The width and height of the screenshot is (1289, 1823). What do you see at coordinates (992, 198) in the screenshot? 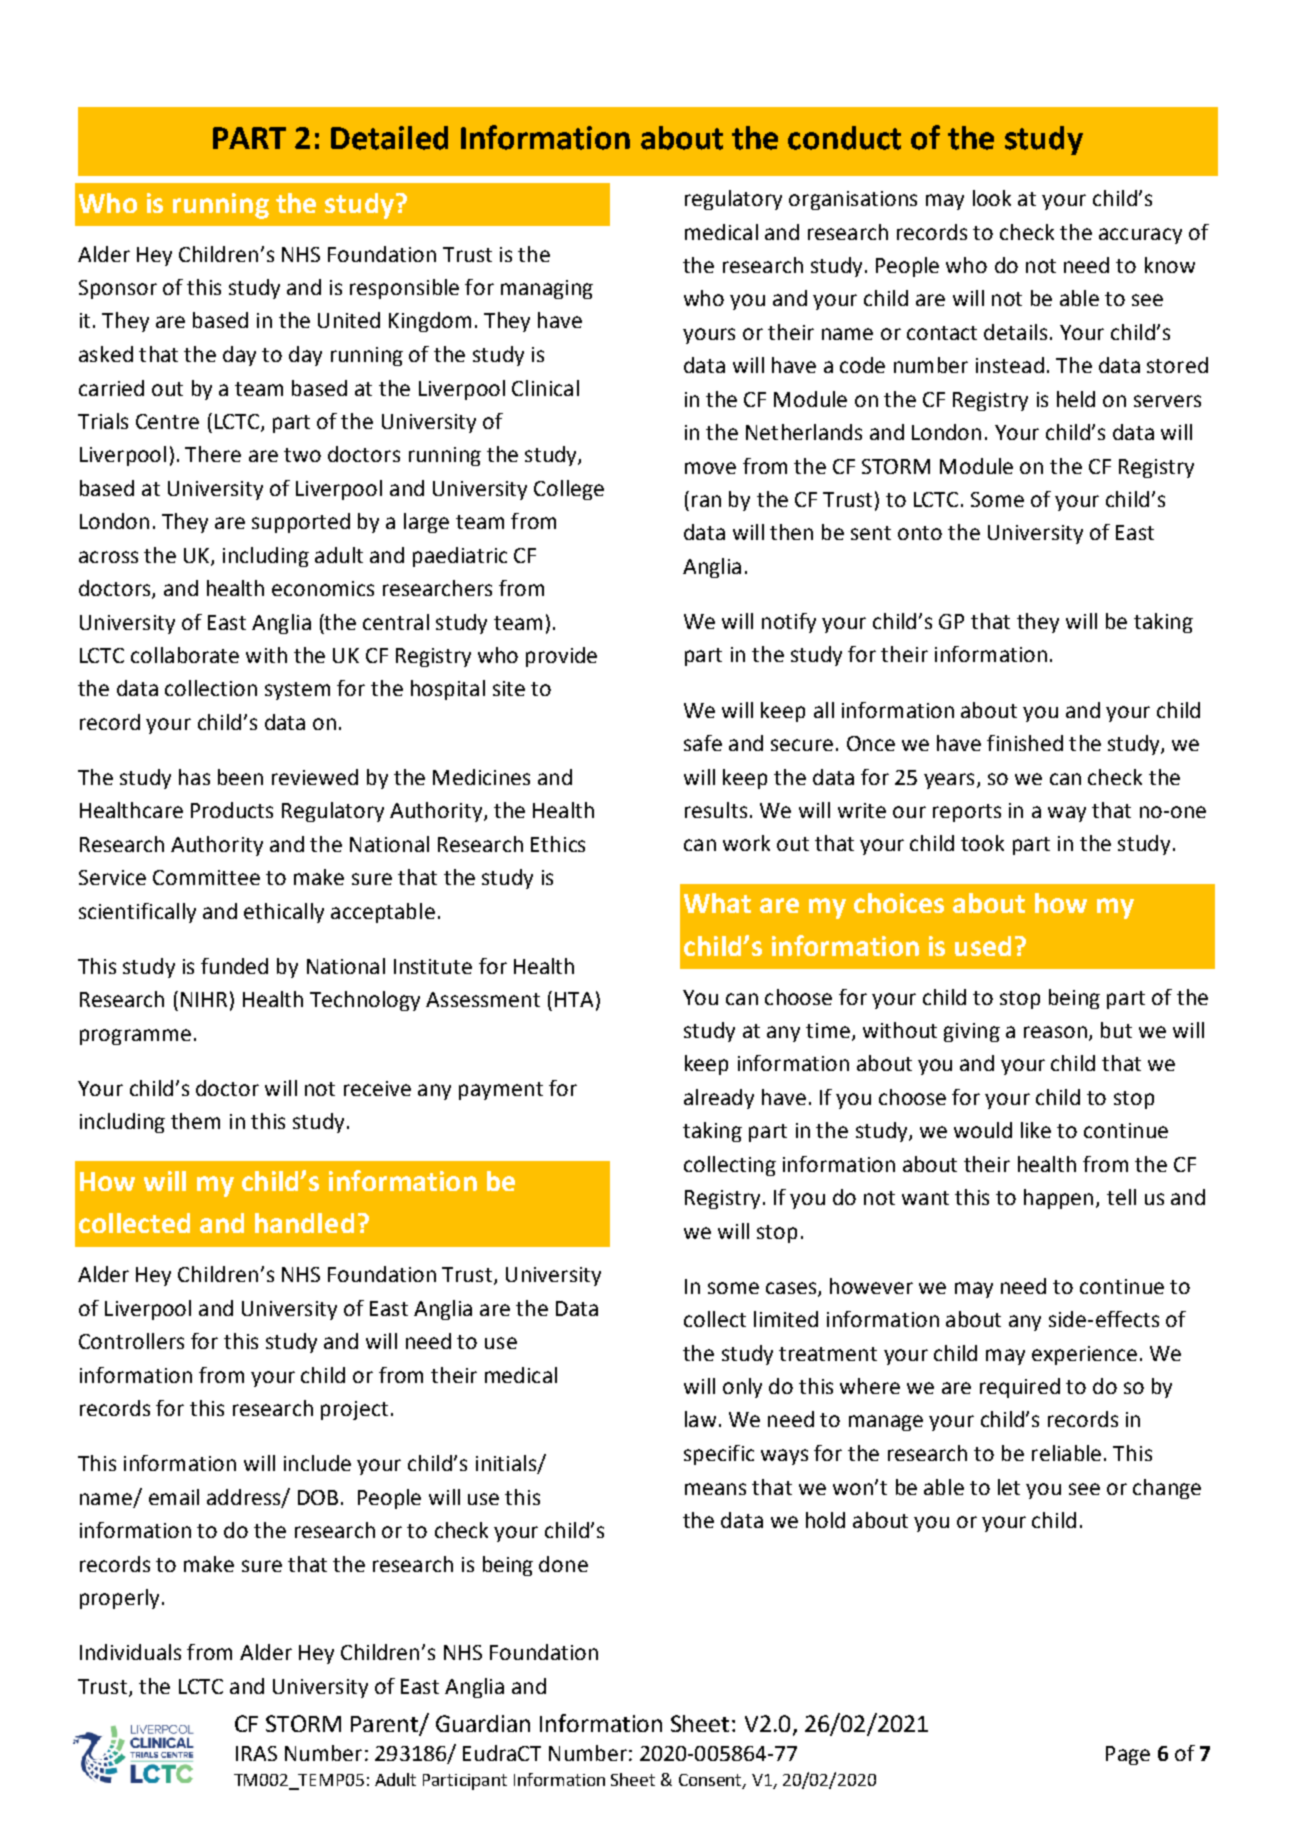
I see `look` at bounding box center [992, 198].
